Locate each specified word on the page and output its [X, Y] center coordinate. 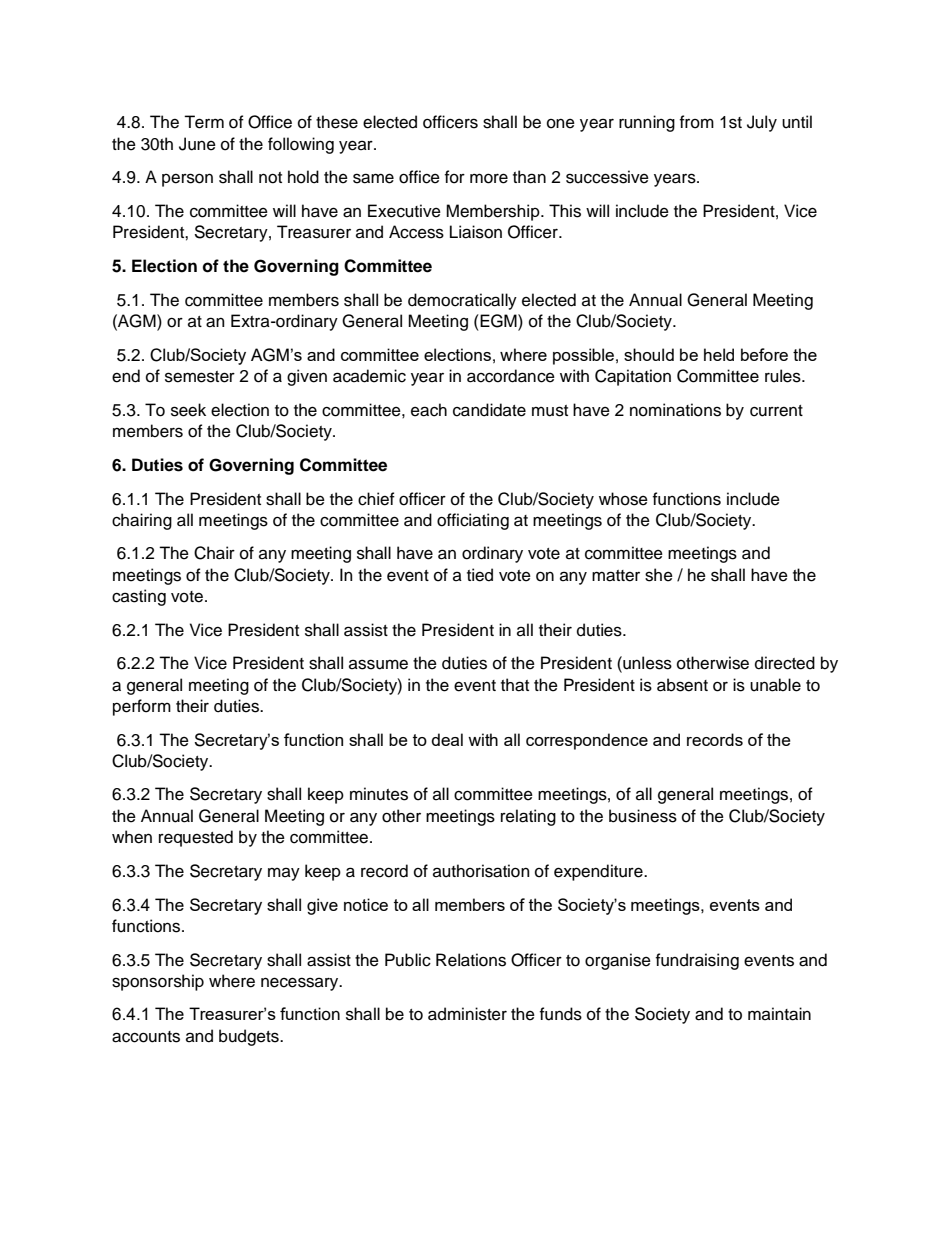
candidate [489, 410]
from [697, 122]
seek [188, 410]
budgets [250, 1037]
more [489, 178]
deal [447, 739]
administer [467, 1014]
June [197, 144]
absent [682, 685]
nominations [675, 410]
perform [142, 707]
